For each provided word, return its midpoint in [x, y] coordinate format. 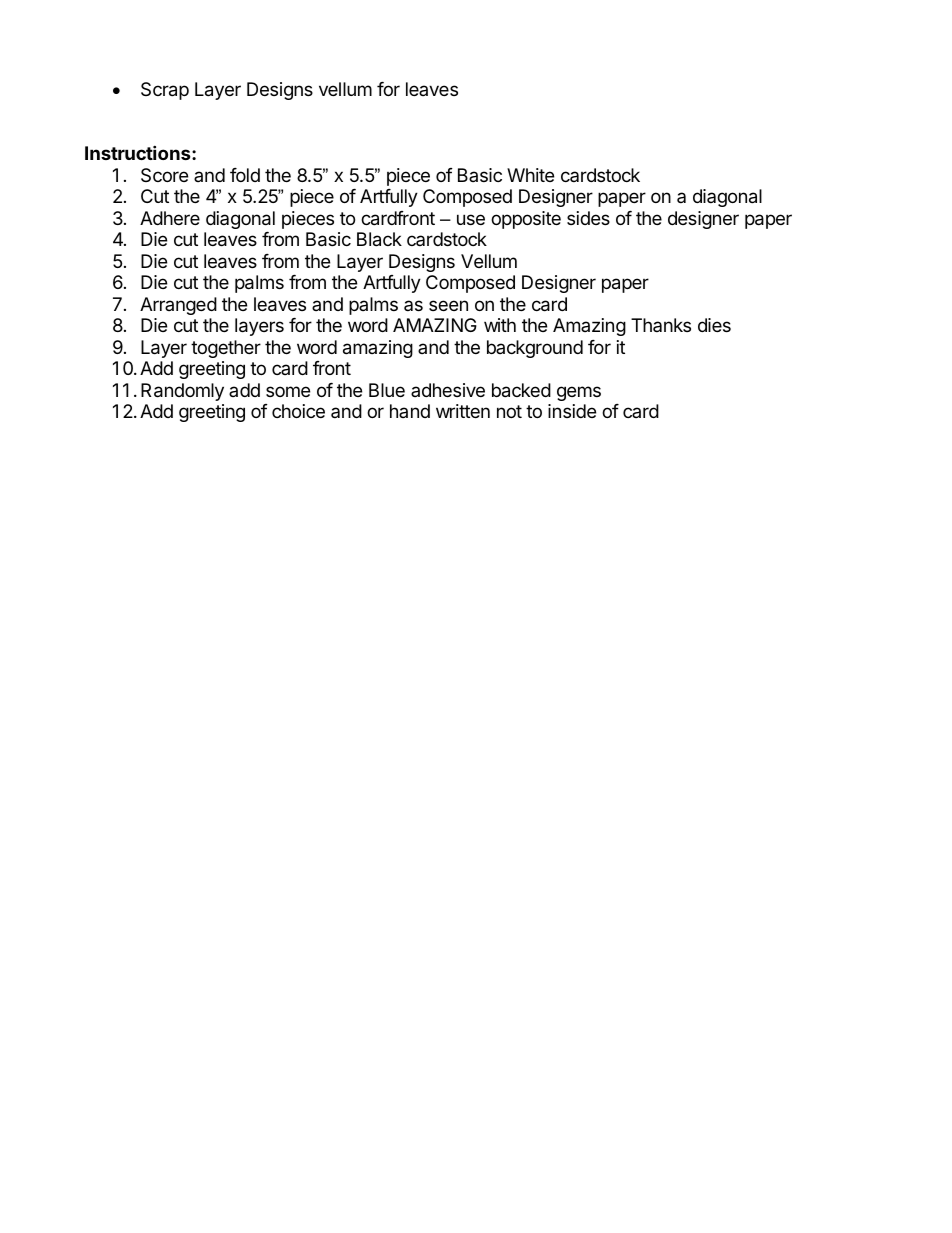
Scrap [165, 91]
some [288, 391]
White [530, 175]
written [463, 411]
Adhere [170, 218]
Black [379, 239]
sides [588, 218]
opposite [526, 220]
